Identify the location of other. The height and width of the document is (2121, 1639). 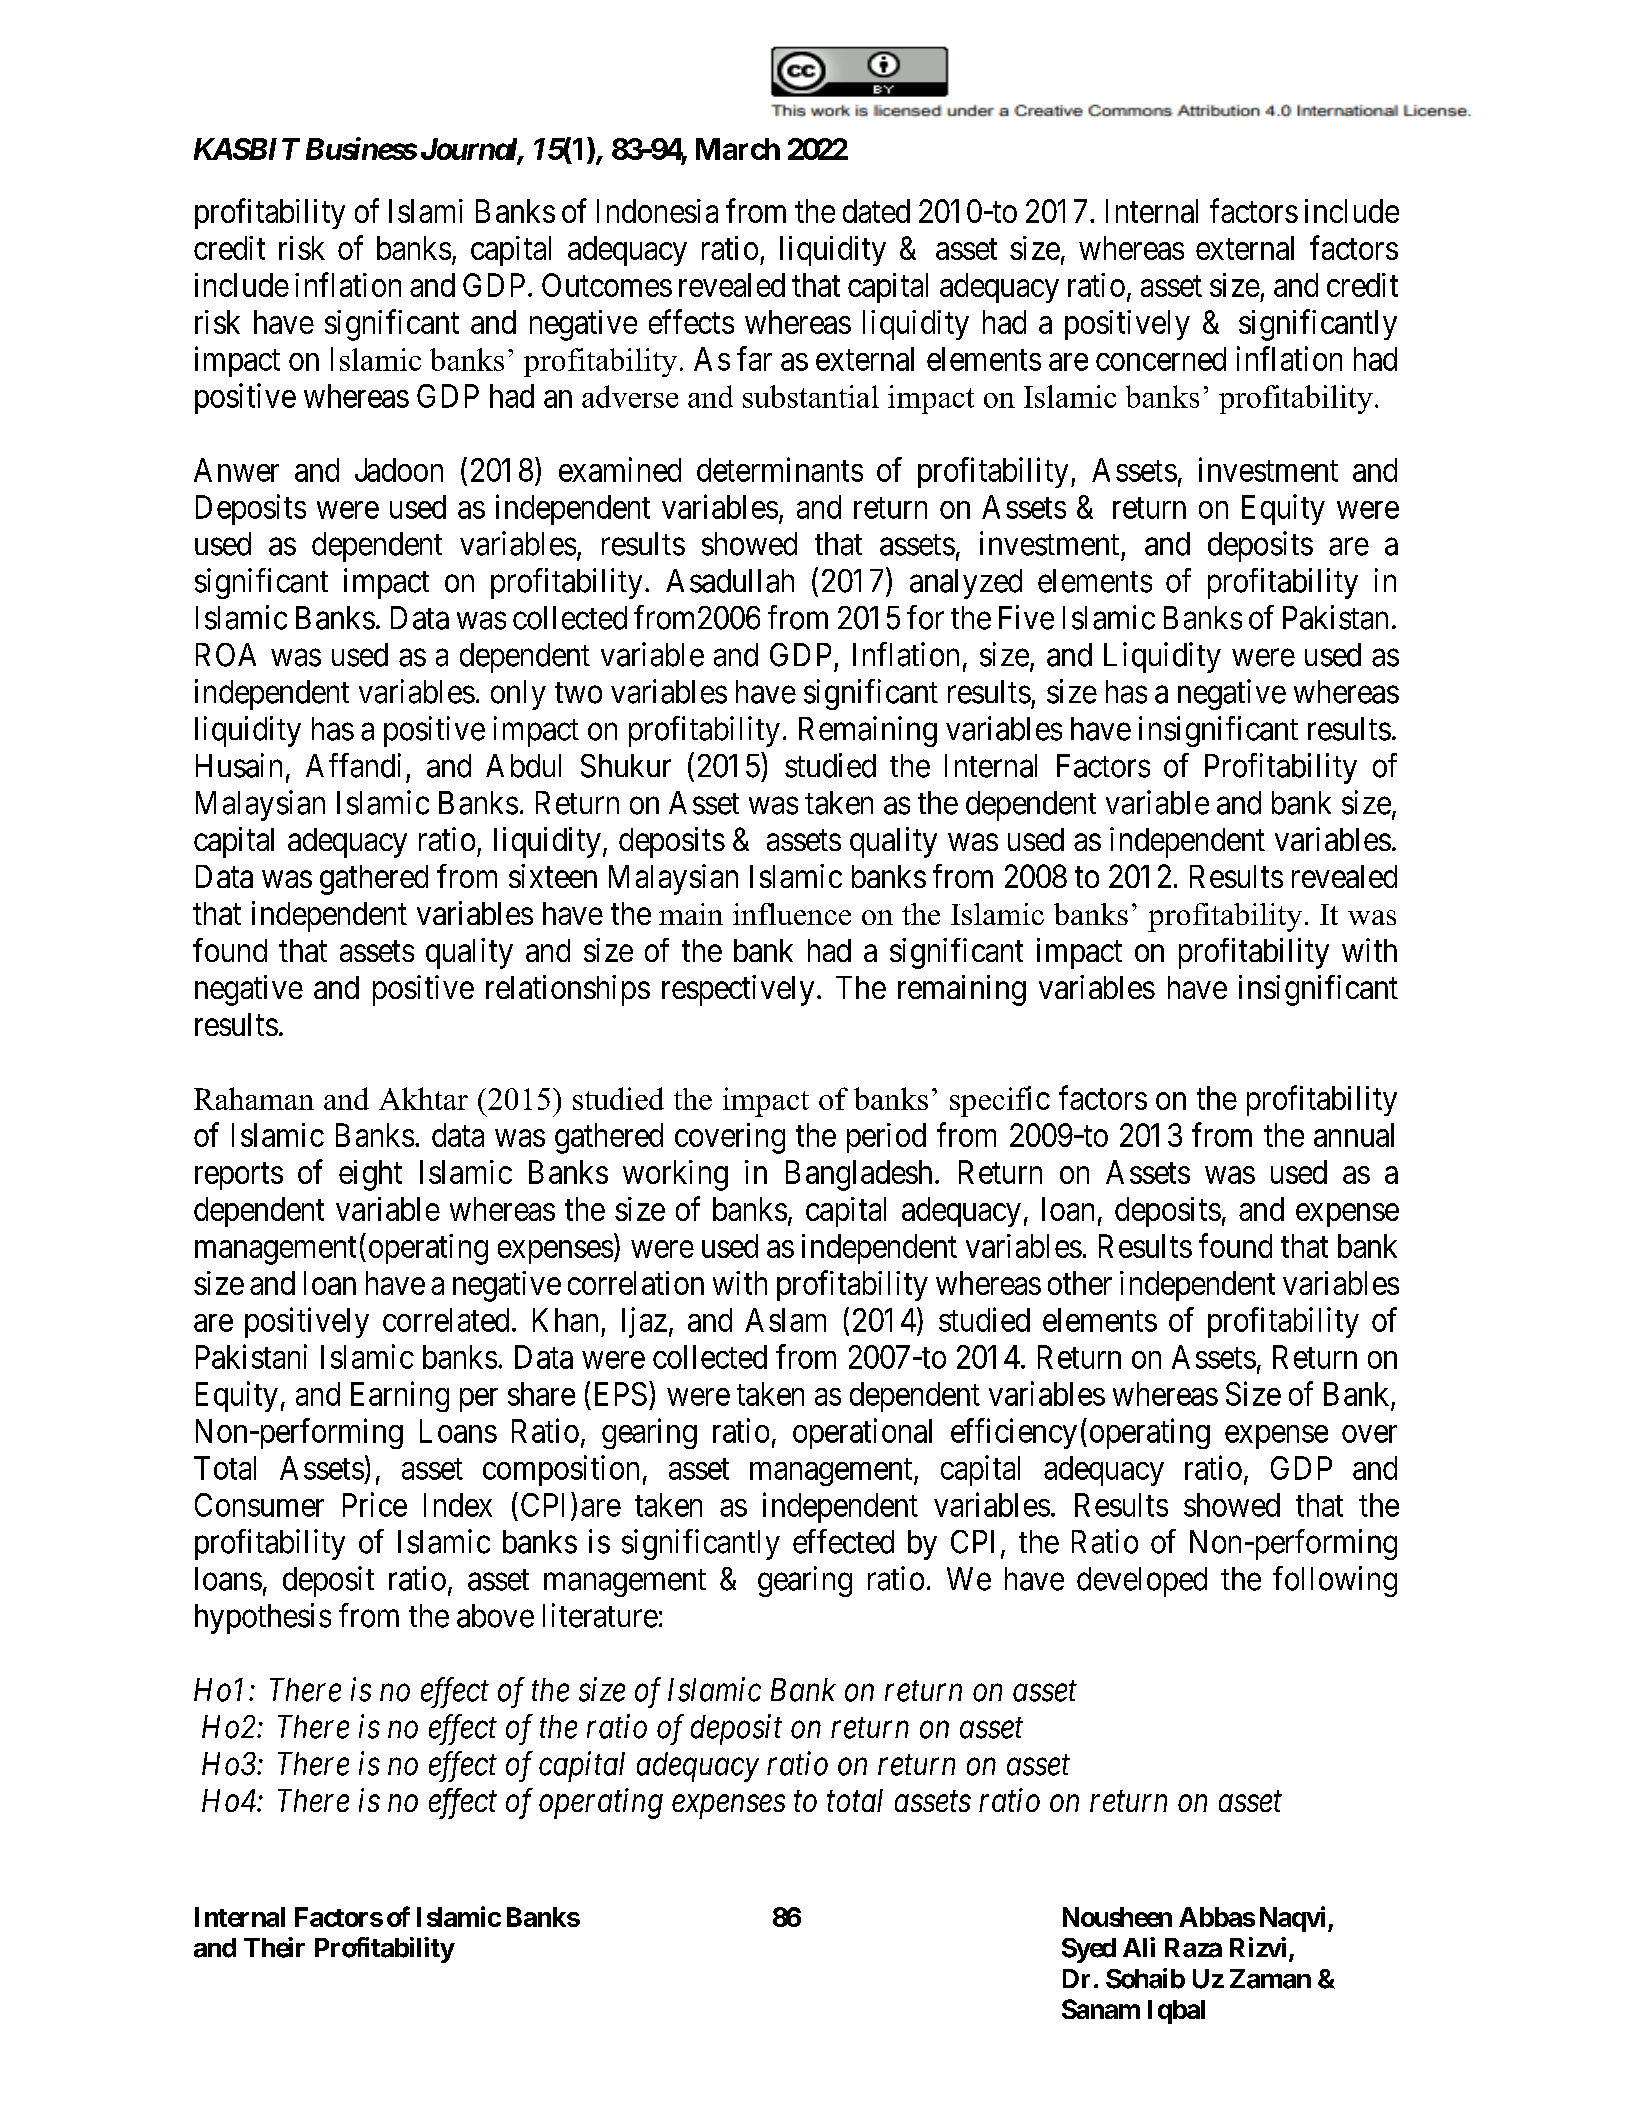
(1080, 1283).
